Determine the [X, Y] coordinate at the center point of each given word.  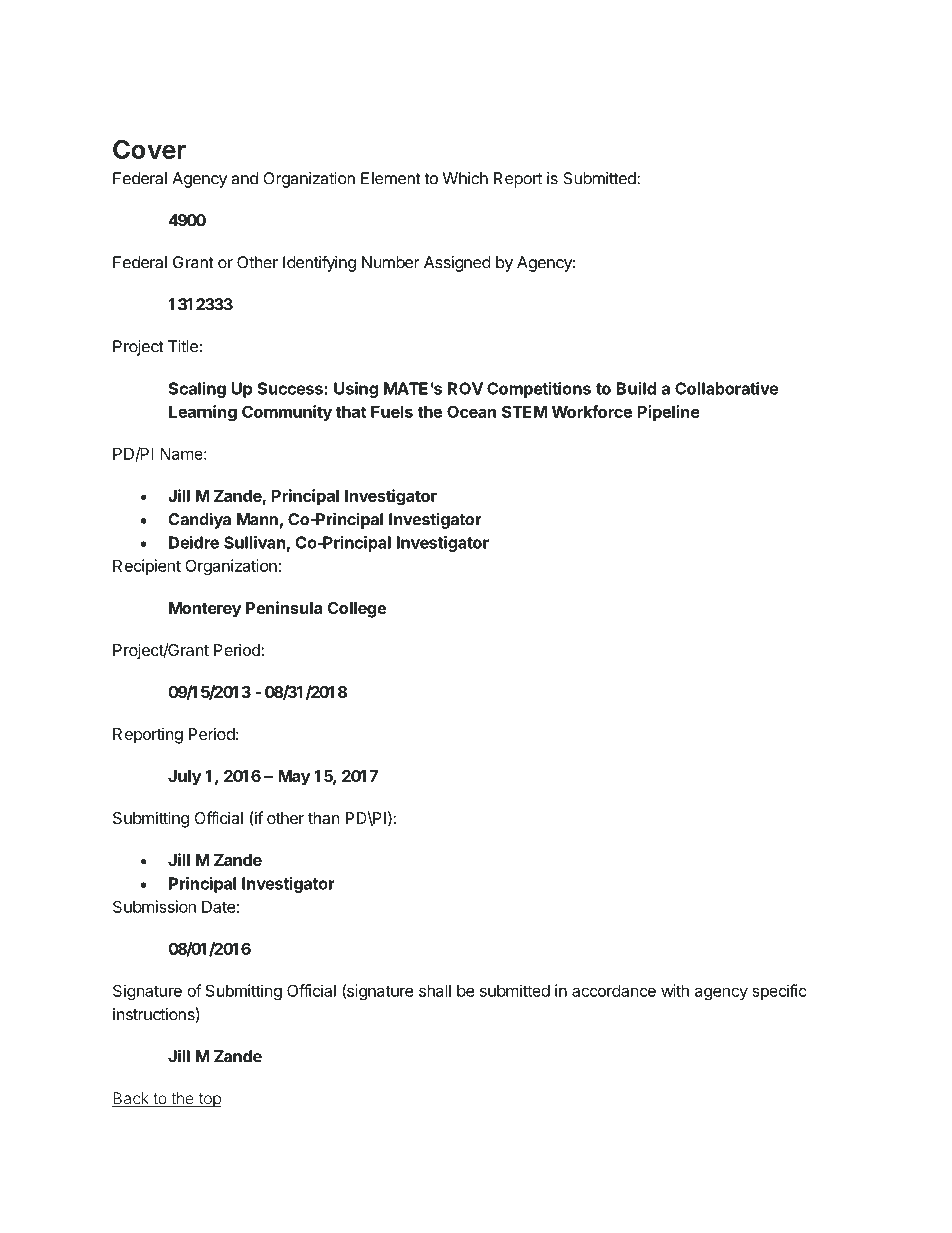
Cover [149, 149]
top [208, 1100]
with [675, 990]
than [323, 818]
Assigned [457, 264]
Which [465, 178]
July [184, 778]
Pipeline [669, 413]
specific [779, 992]
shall [435, 990]
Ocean [471, 411]
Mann [257, 519]
